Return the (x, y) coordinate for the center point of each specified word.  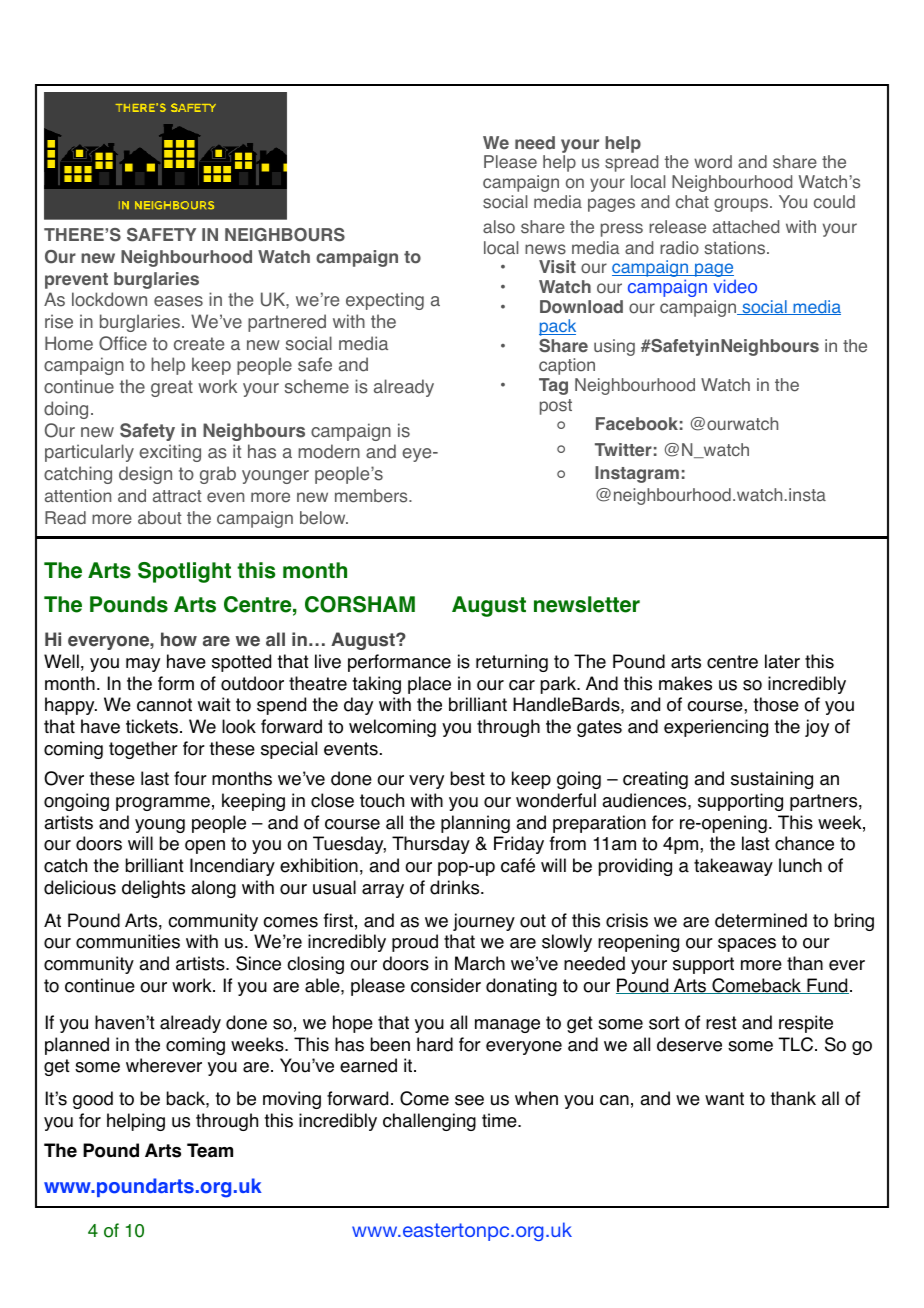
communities (128, 941)
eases (178, 301)
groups (742, 205)
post (556, 407)
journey (484, 922)
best (468, 778)
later (782, 661)
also (499, 227)
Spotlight (184, 572)
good (93, 1100)
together (143, 750)
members (372, 496)
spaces (747, 945)
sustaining (772, 780)
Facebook (637, 424)
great (172, 388)
